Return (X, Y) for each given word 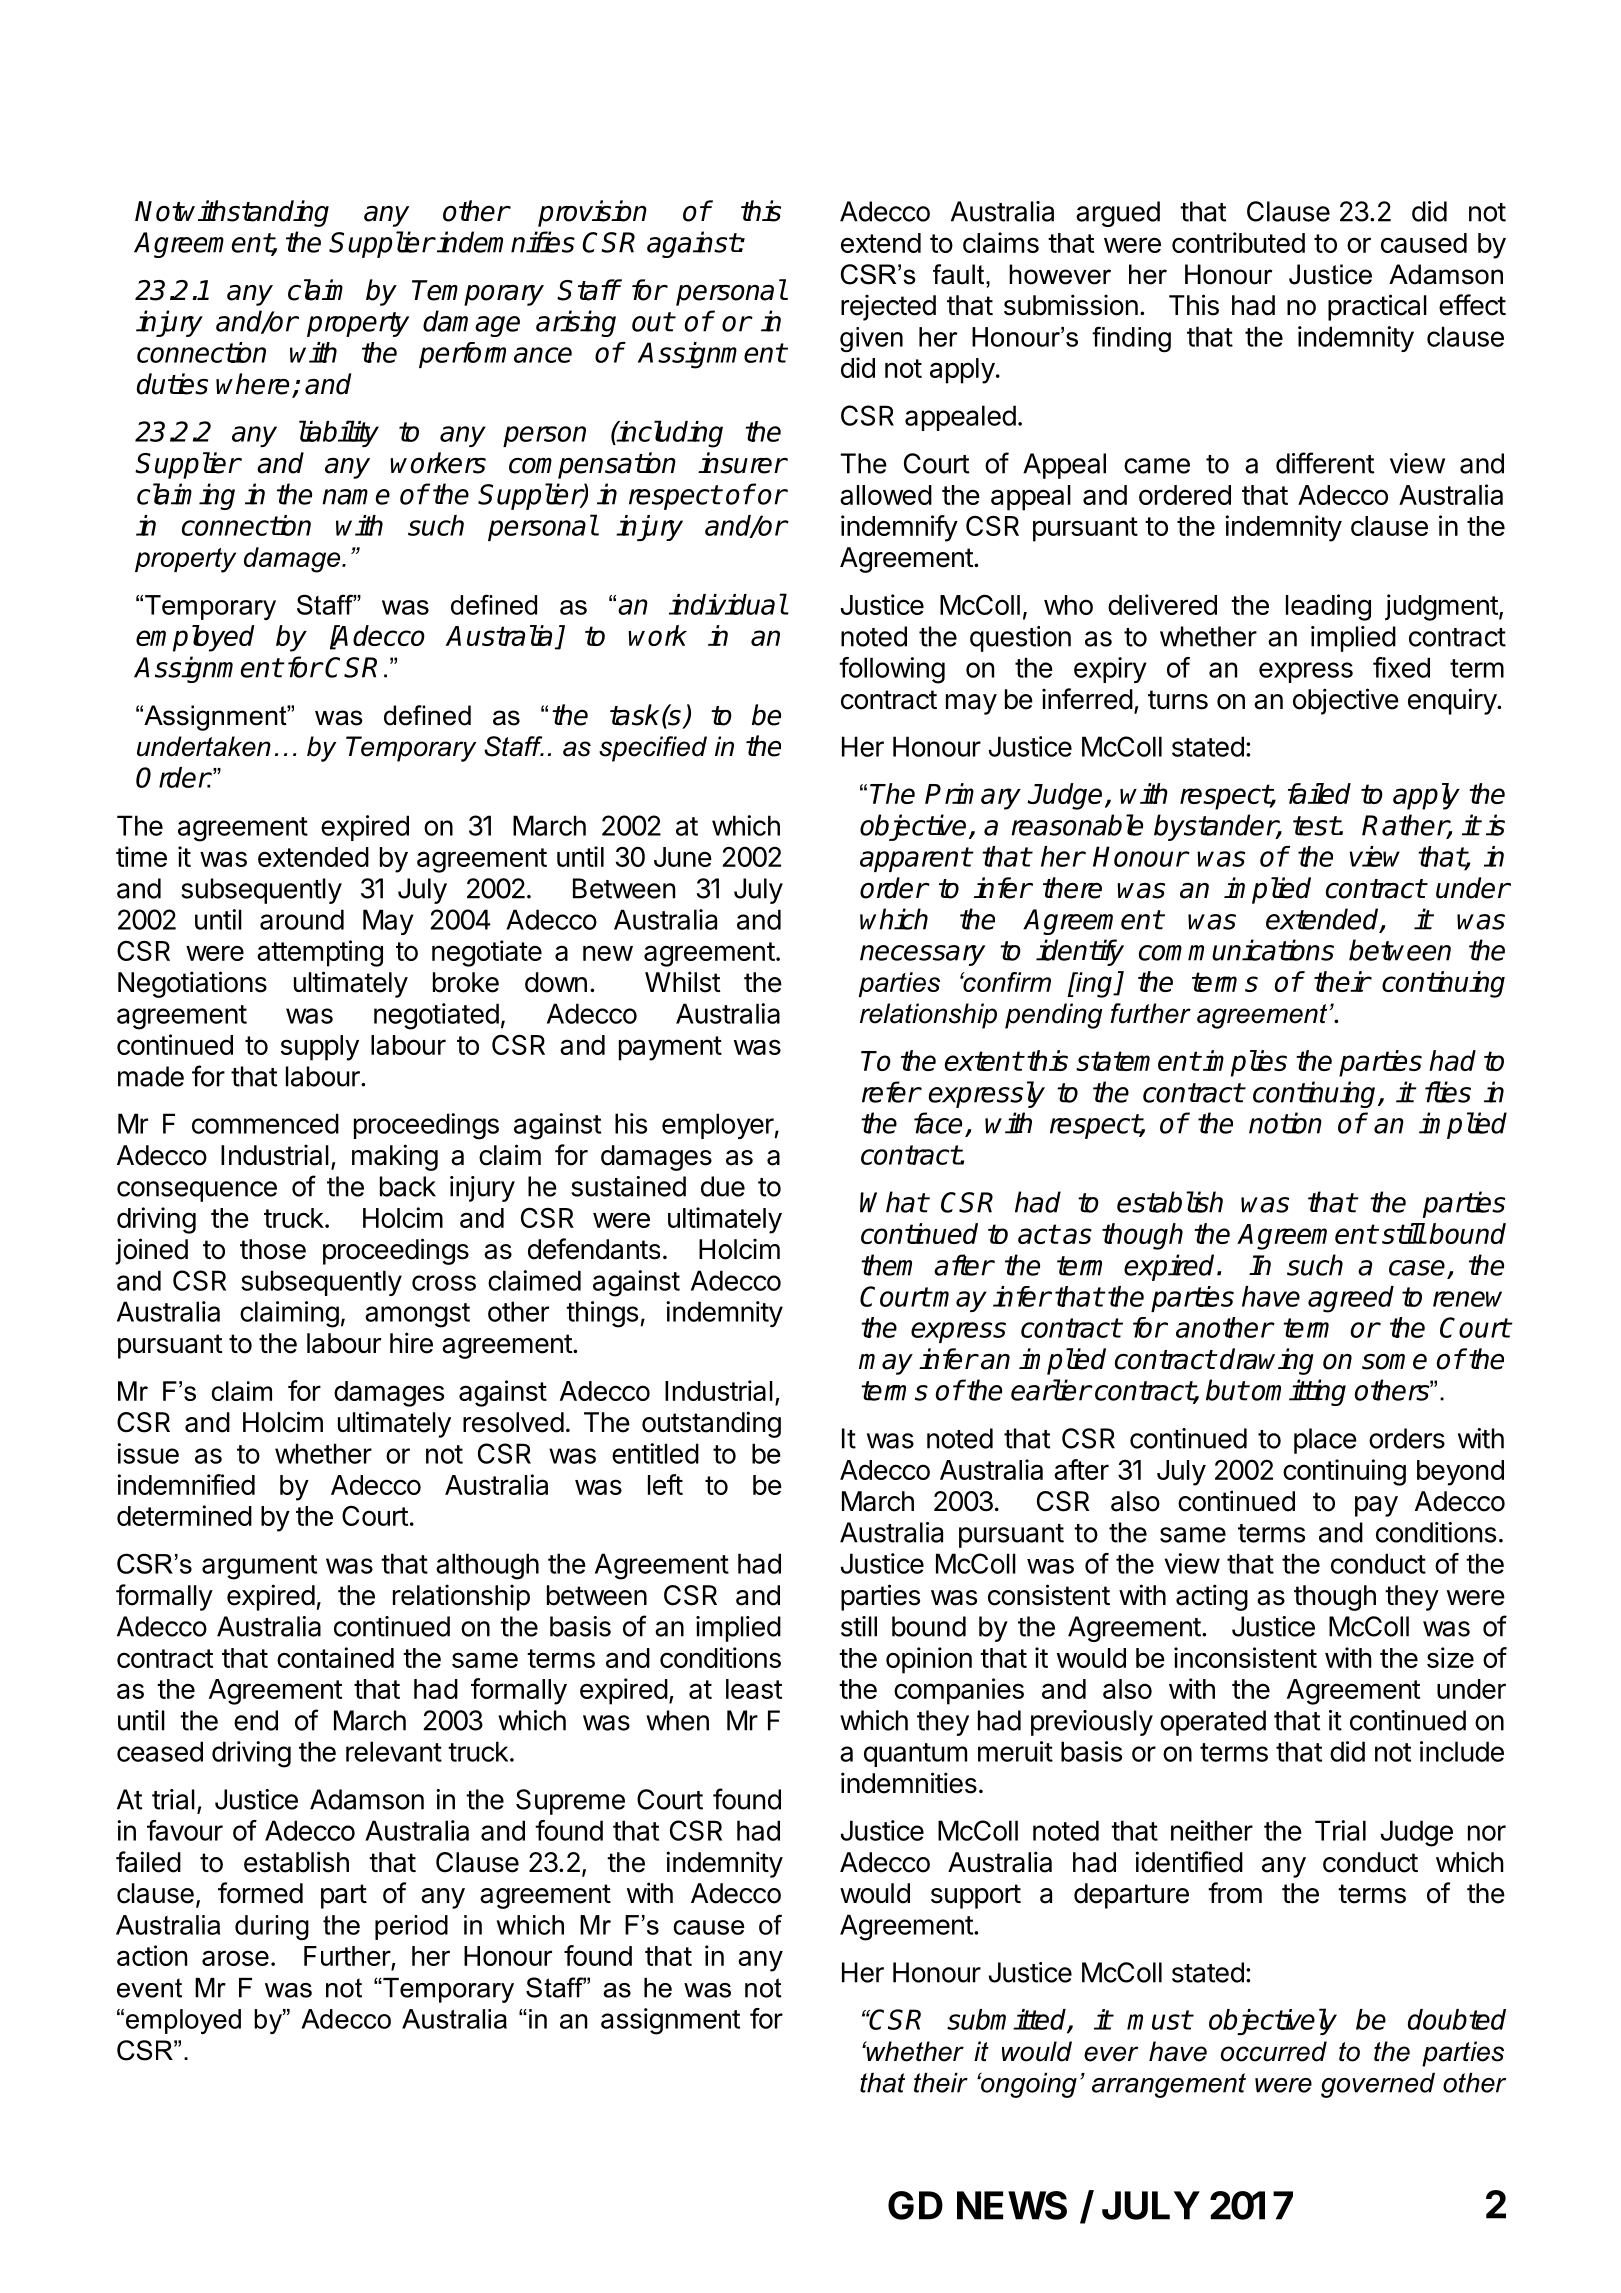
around (302, 919)
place (1325, 1441)
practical (1377, 307)
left (665, 1484)
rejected (888, 307)
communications (1236, 950)
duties (172, 384)
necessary (922, 955)
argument (259, 1567)
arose (235, 1958)
